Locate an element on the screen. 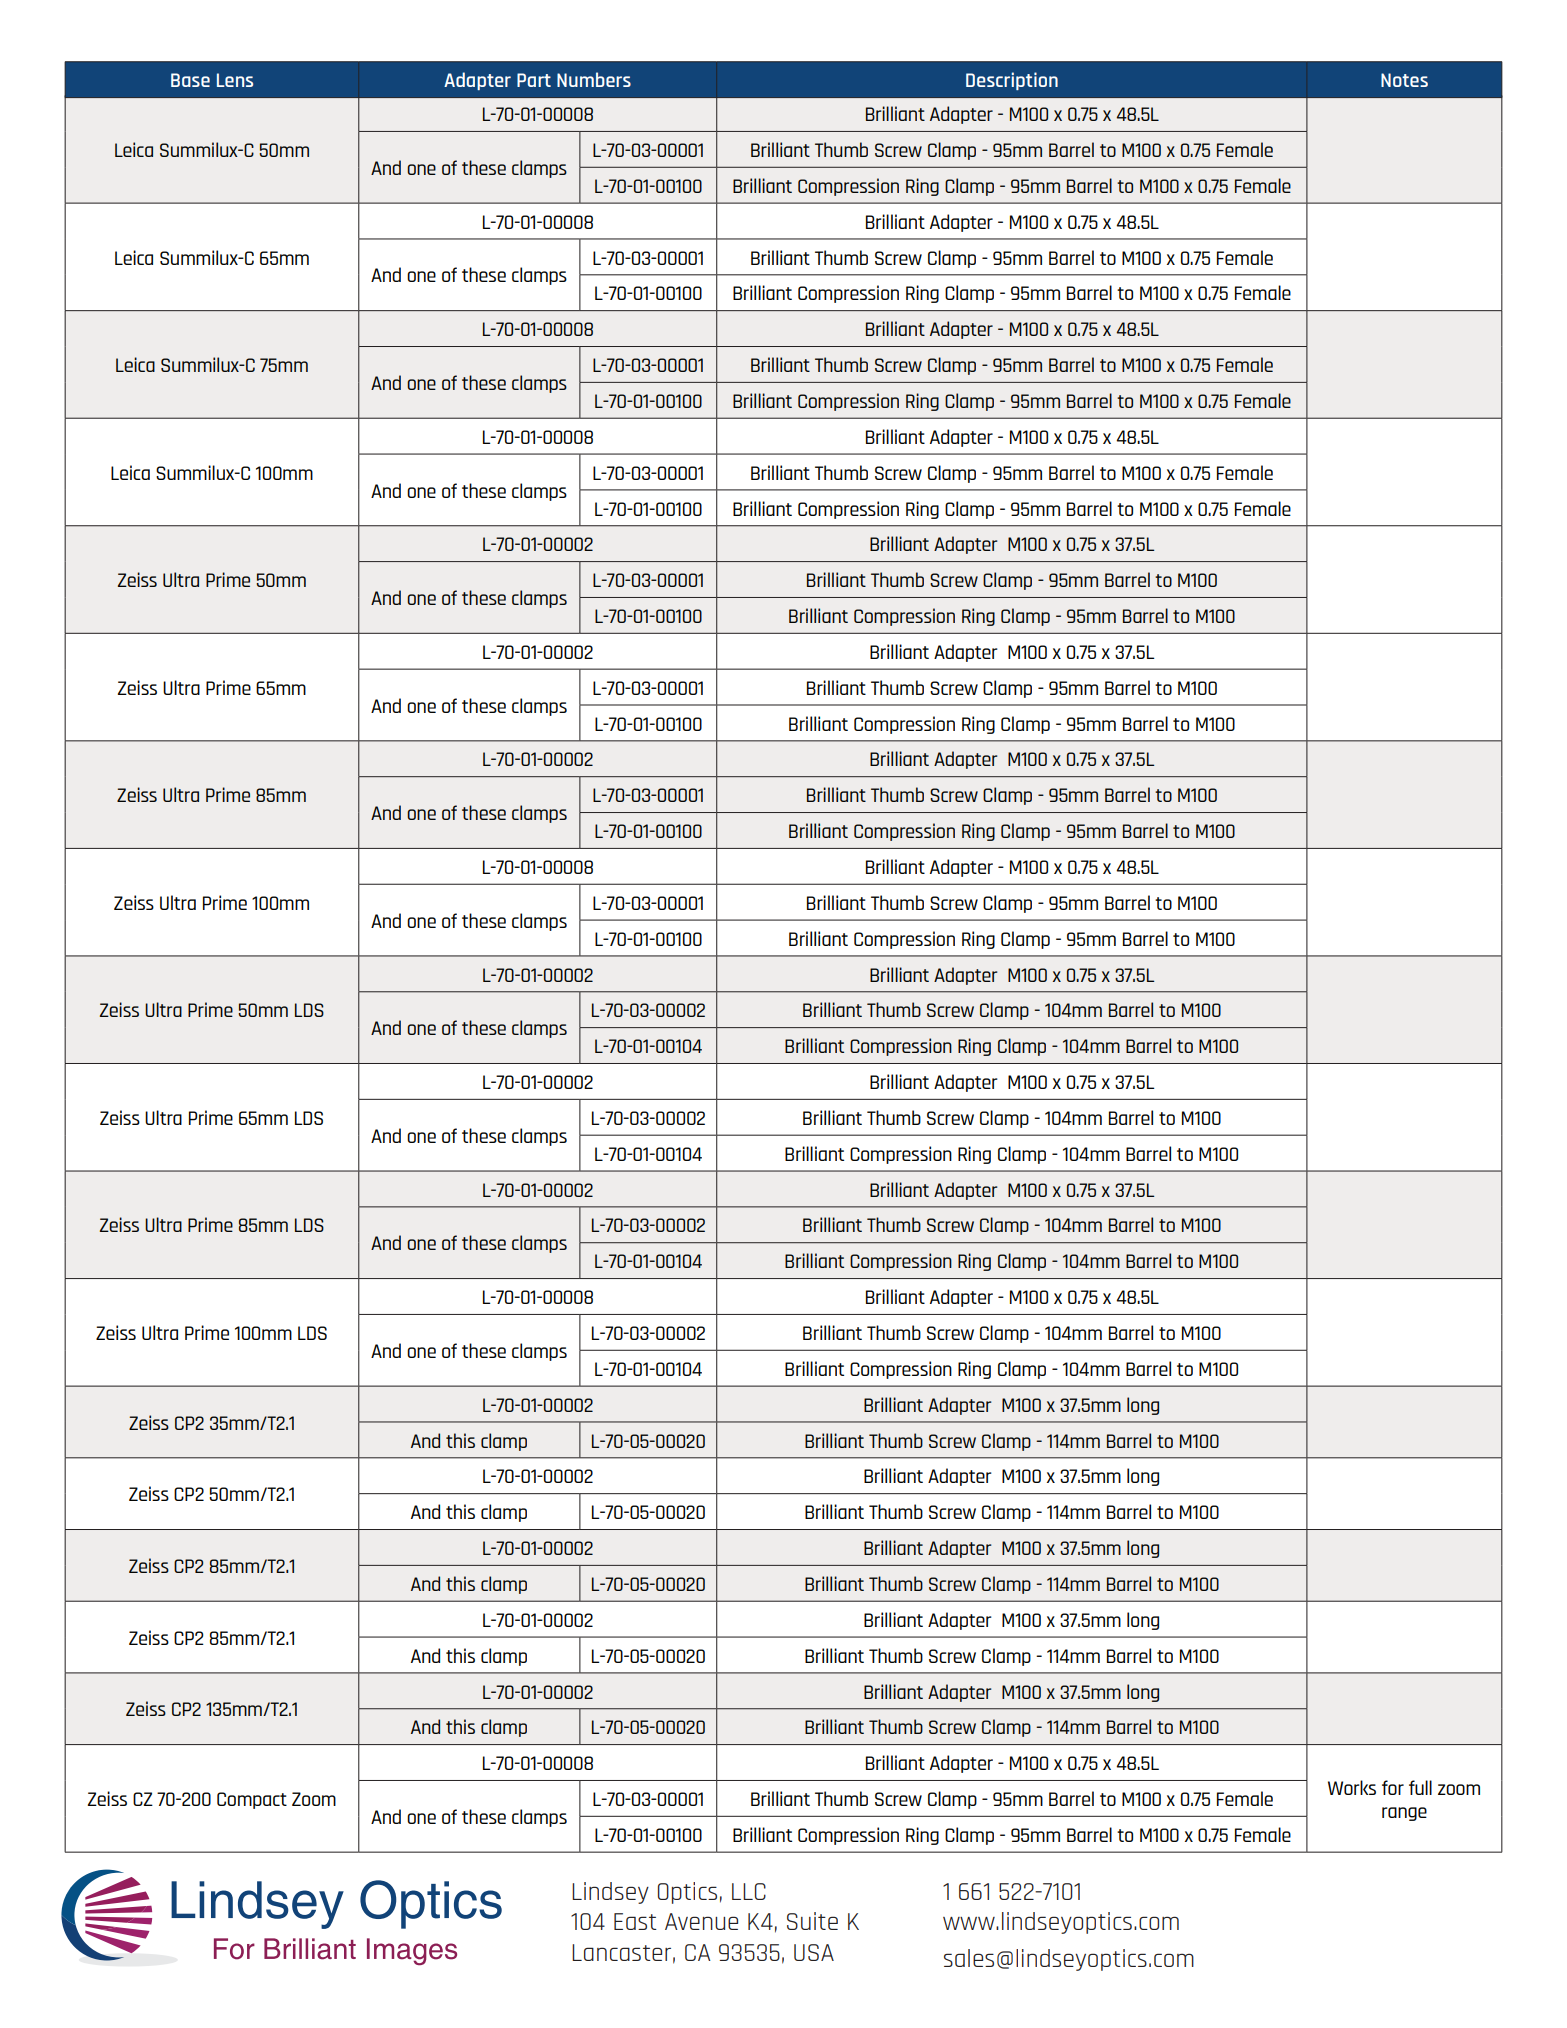 The width and height of the screenshot is (1567, 2028). Base is located at coordinates (190, 80).
